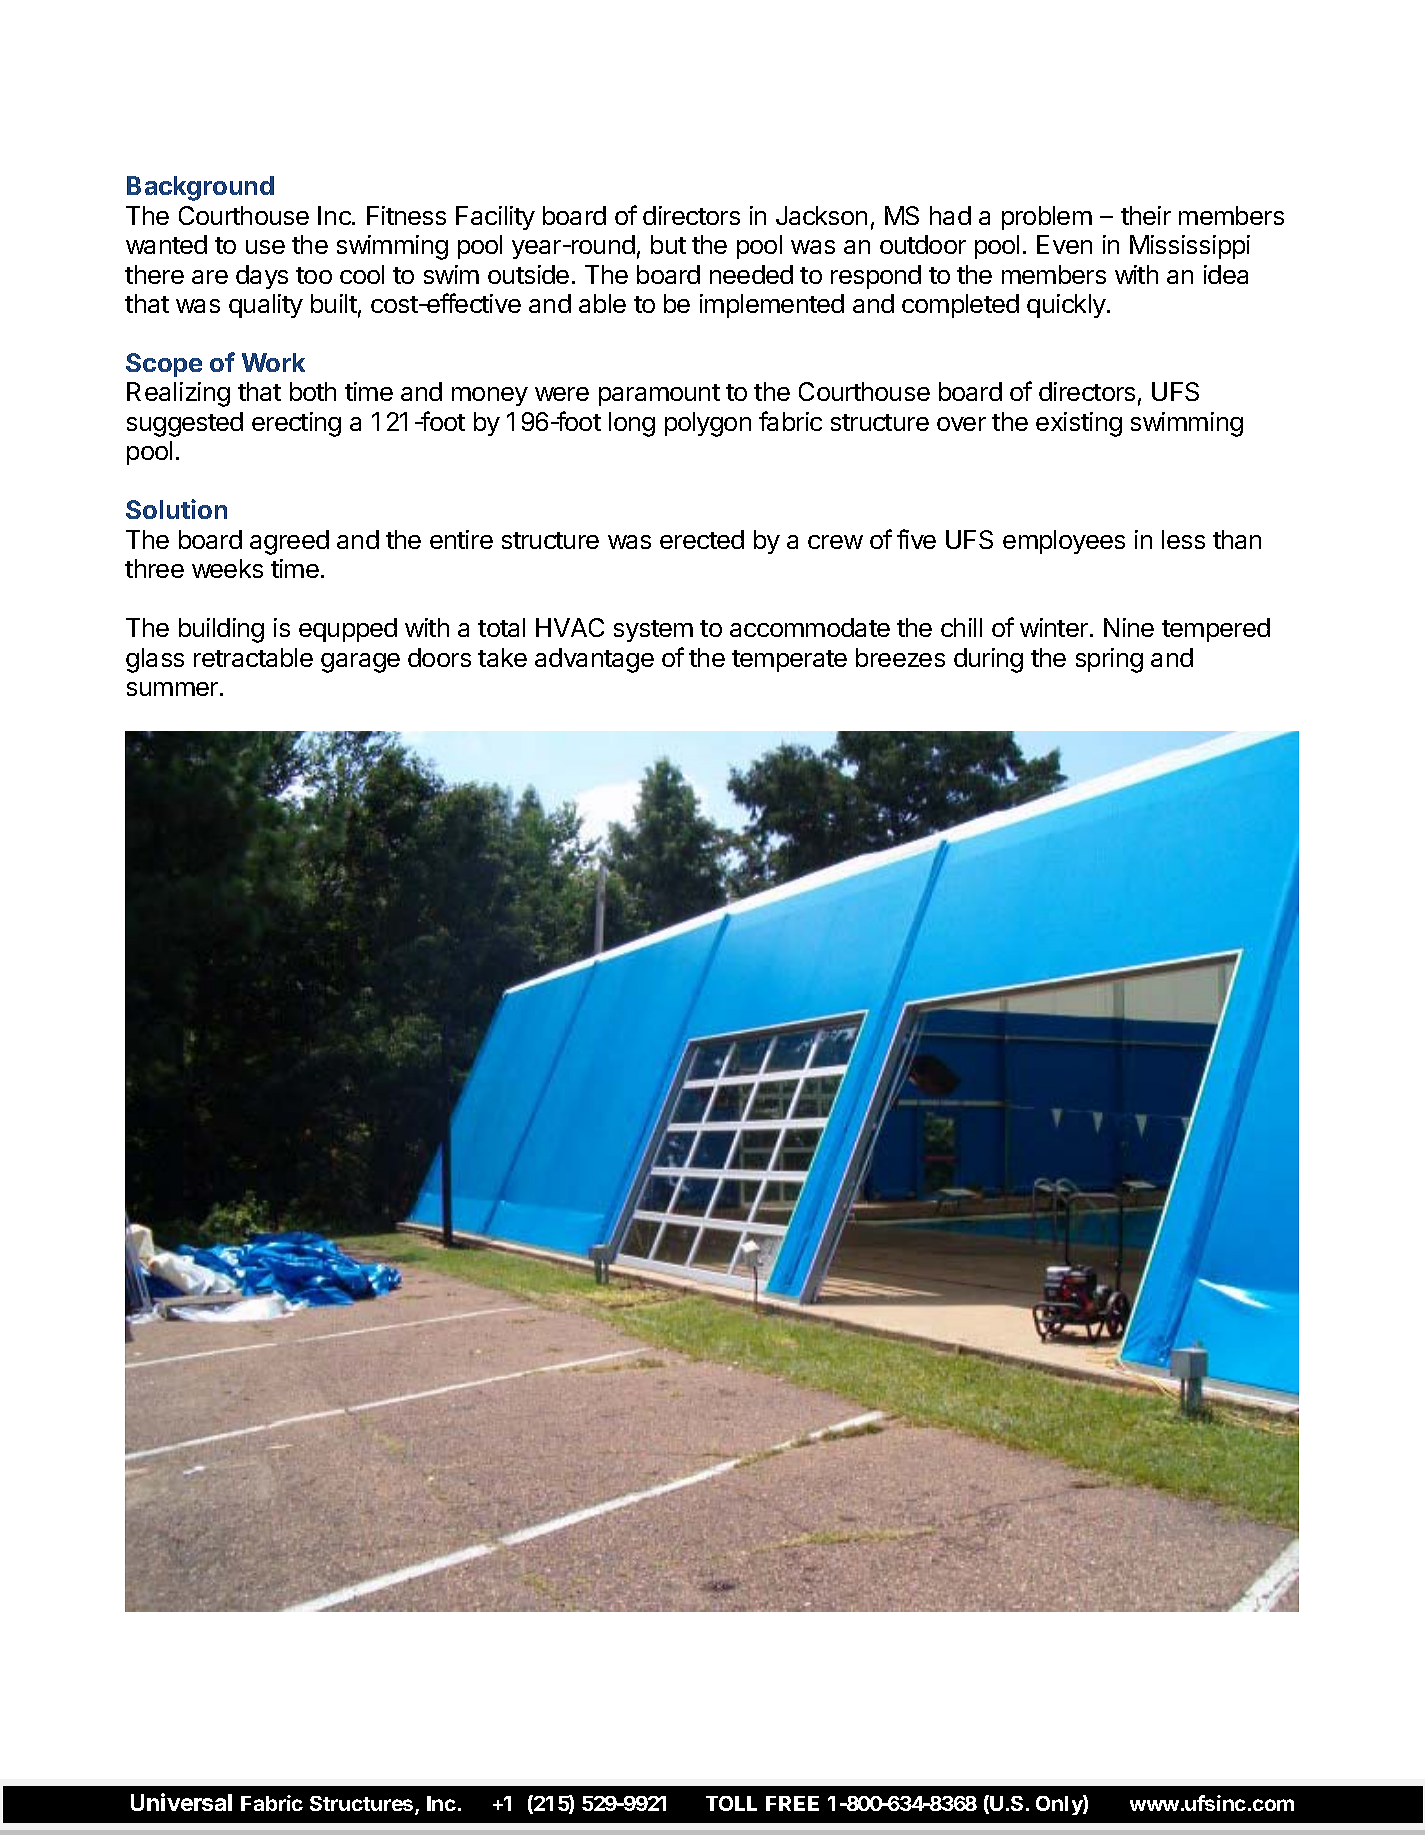 Image resolution: width=1425 pixels, height=1844 pixels. I want to click on advantage, so click(594, 660).
